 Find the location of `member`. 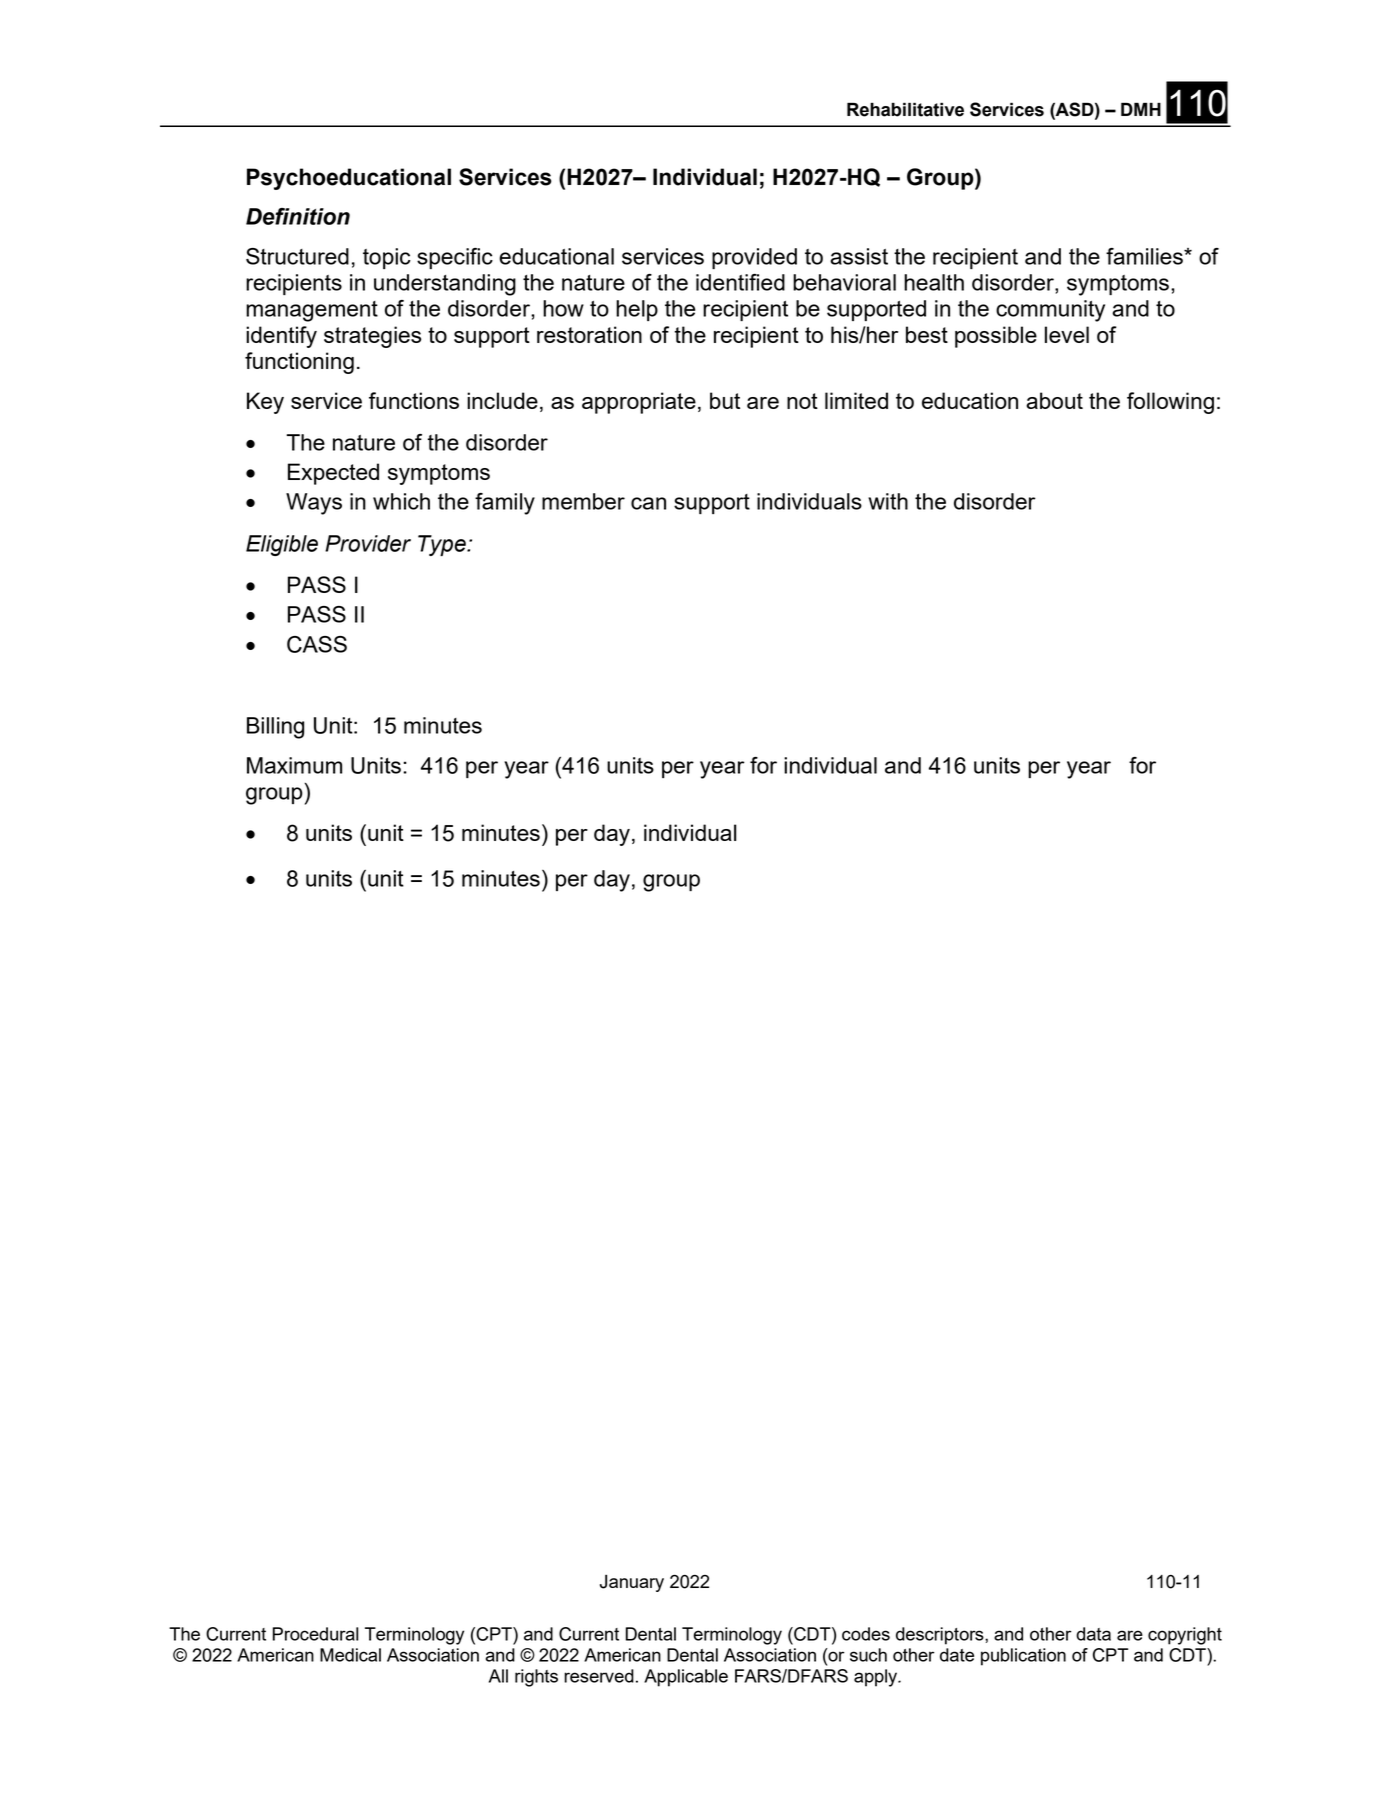

member is located at coordinates (583, 501).
